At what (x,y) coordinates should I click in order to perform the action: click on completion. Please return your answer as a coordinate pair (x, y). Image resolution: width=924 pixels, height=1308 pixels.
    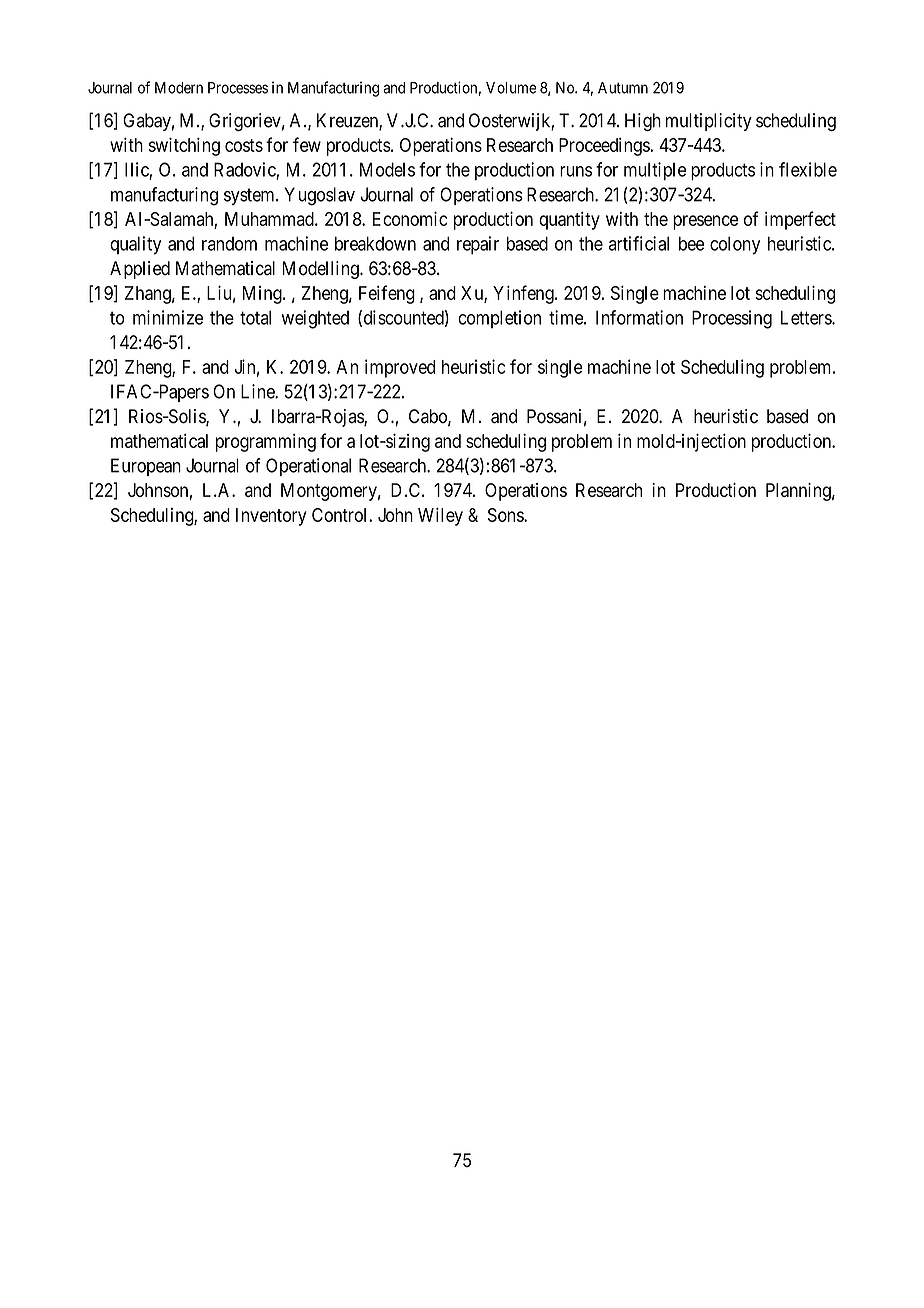
    Looking at the image, I should click on (499, 319).
